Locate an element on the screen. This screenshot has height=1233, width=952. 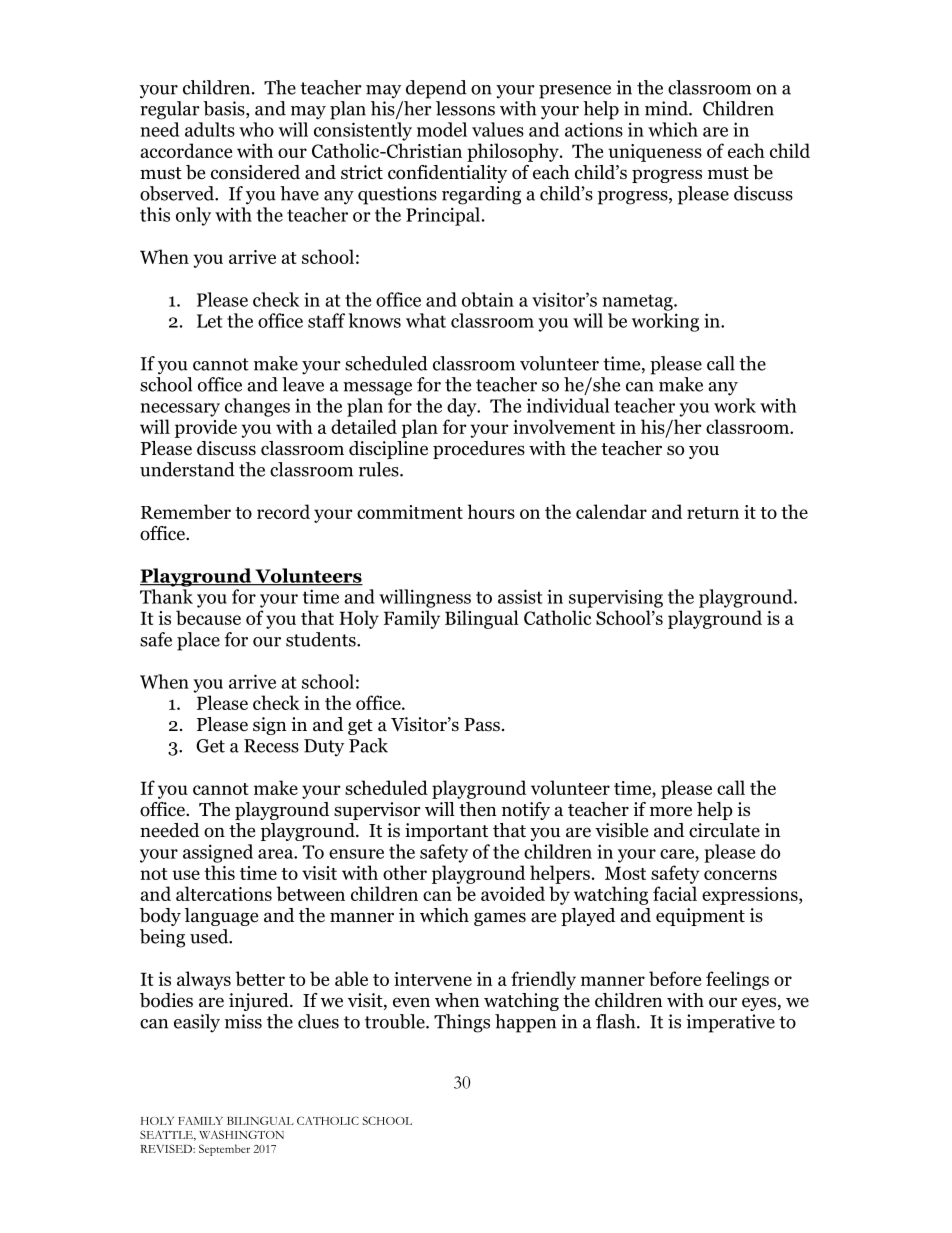
nametag is located at coordinates (639, 302).
